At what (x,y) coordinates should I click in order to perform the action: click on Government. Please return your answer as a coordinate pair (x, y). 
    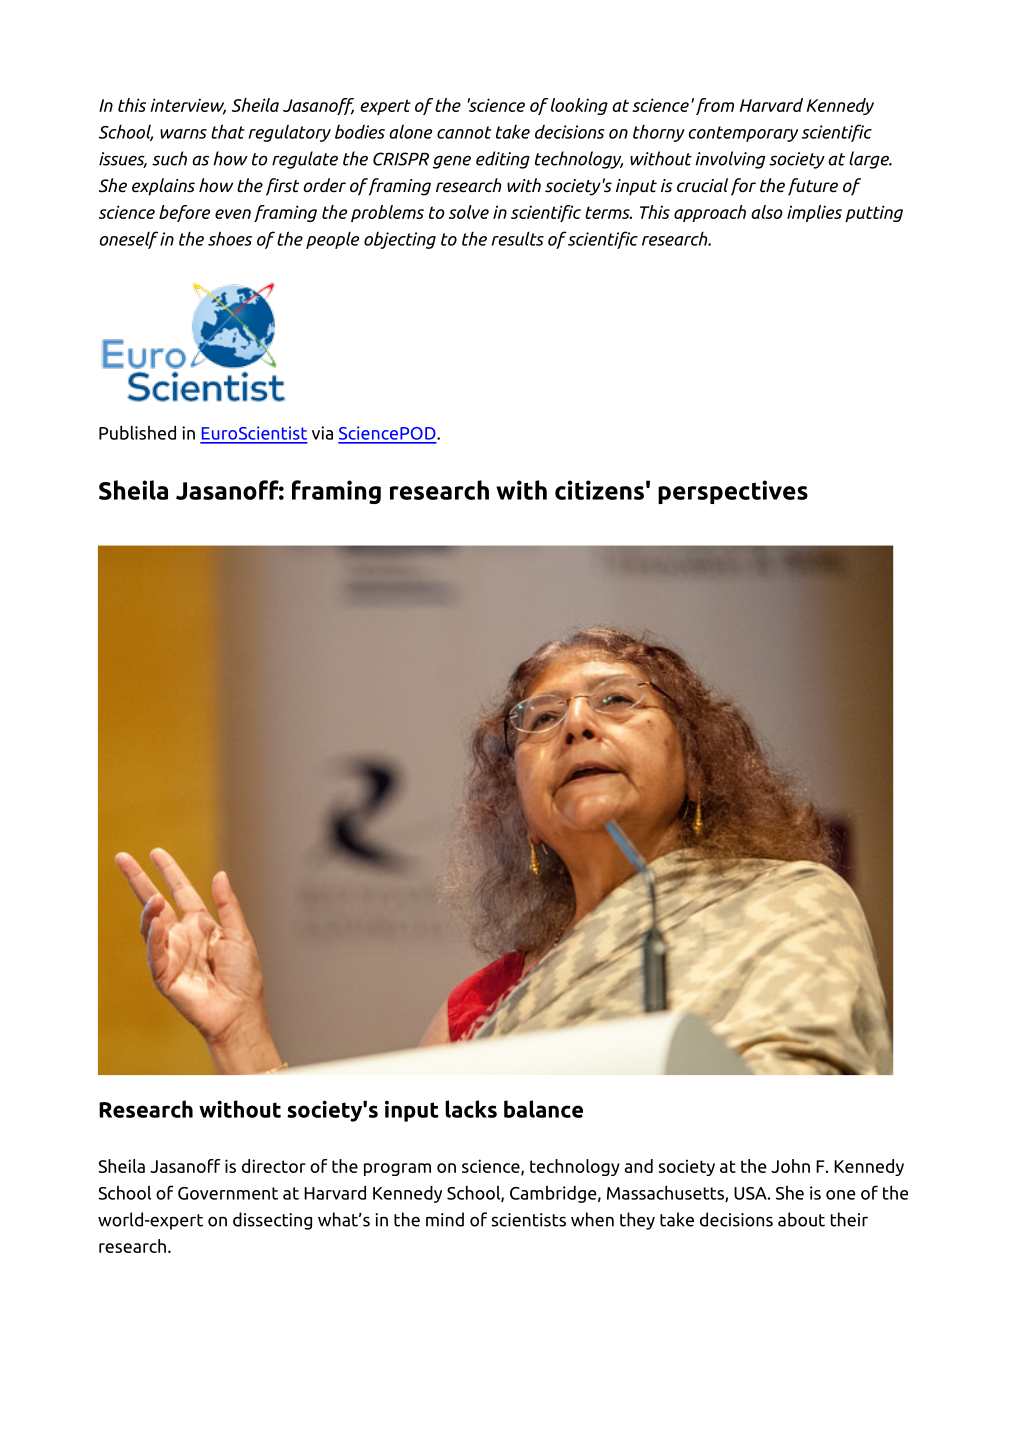
    Looking at the image, I should click on (228, 1193).
